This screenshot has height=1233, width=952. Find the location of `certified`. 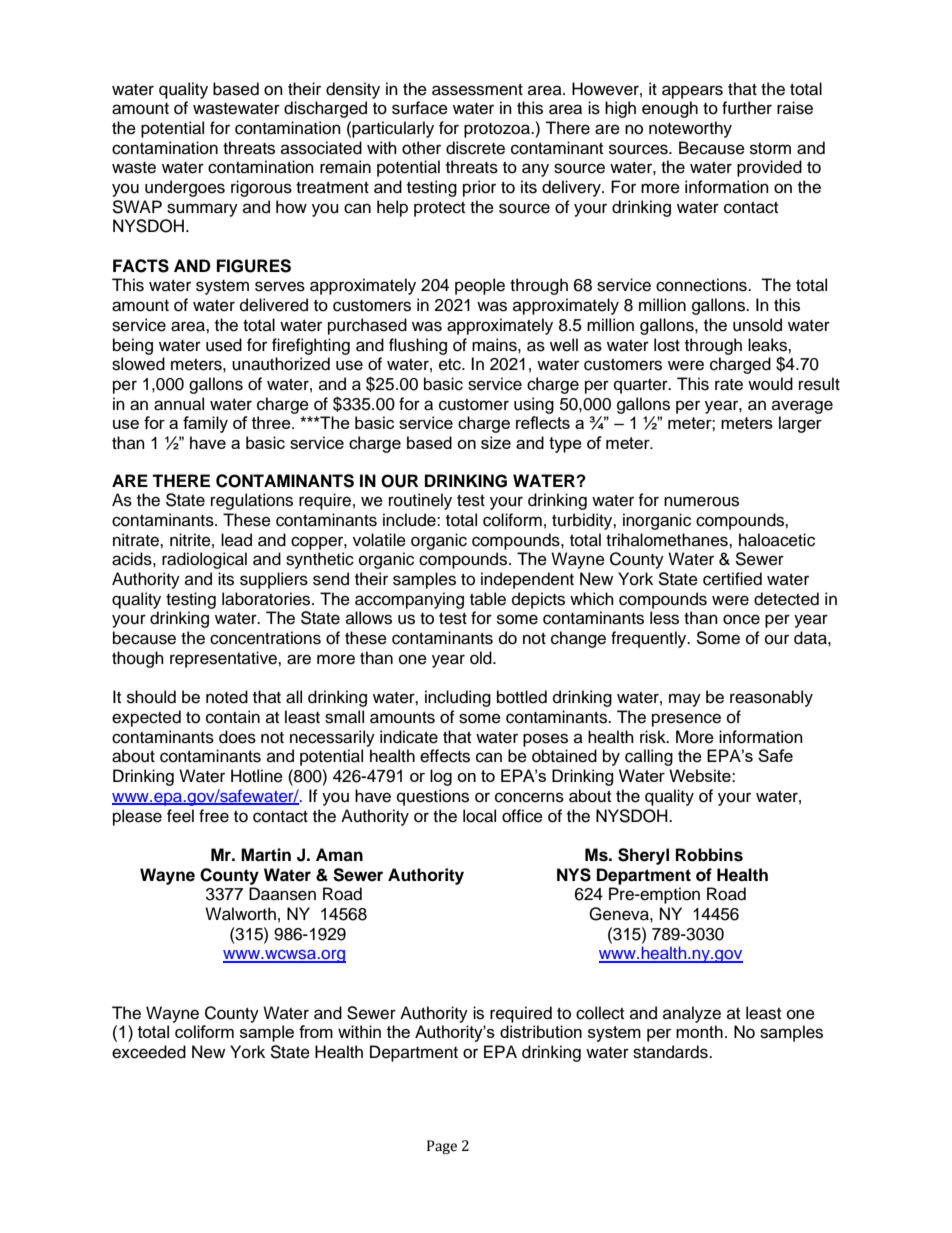

certified is located at coordinates (732, 579).
